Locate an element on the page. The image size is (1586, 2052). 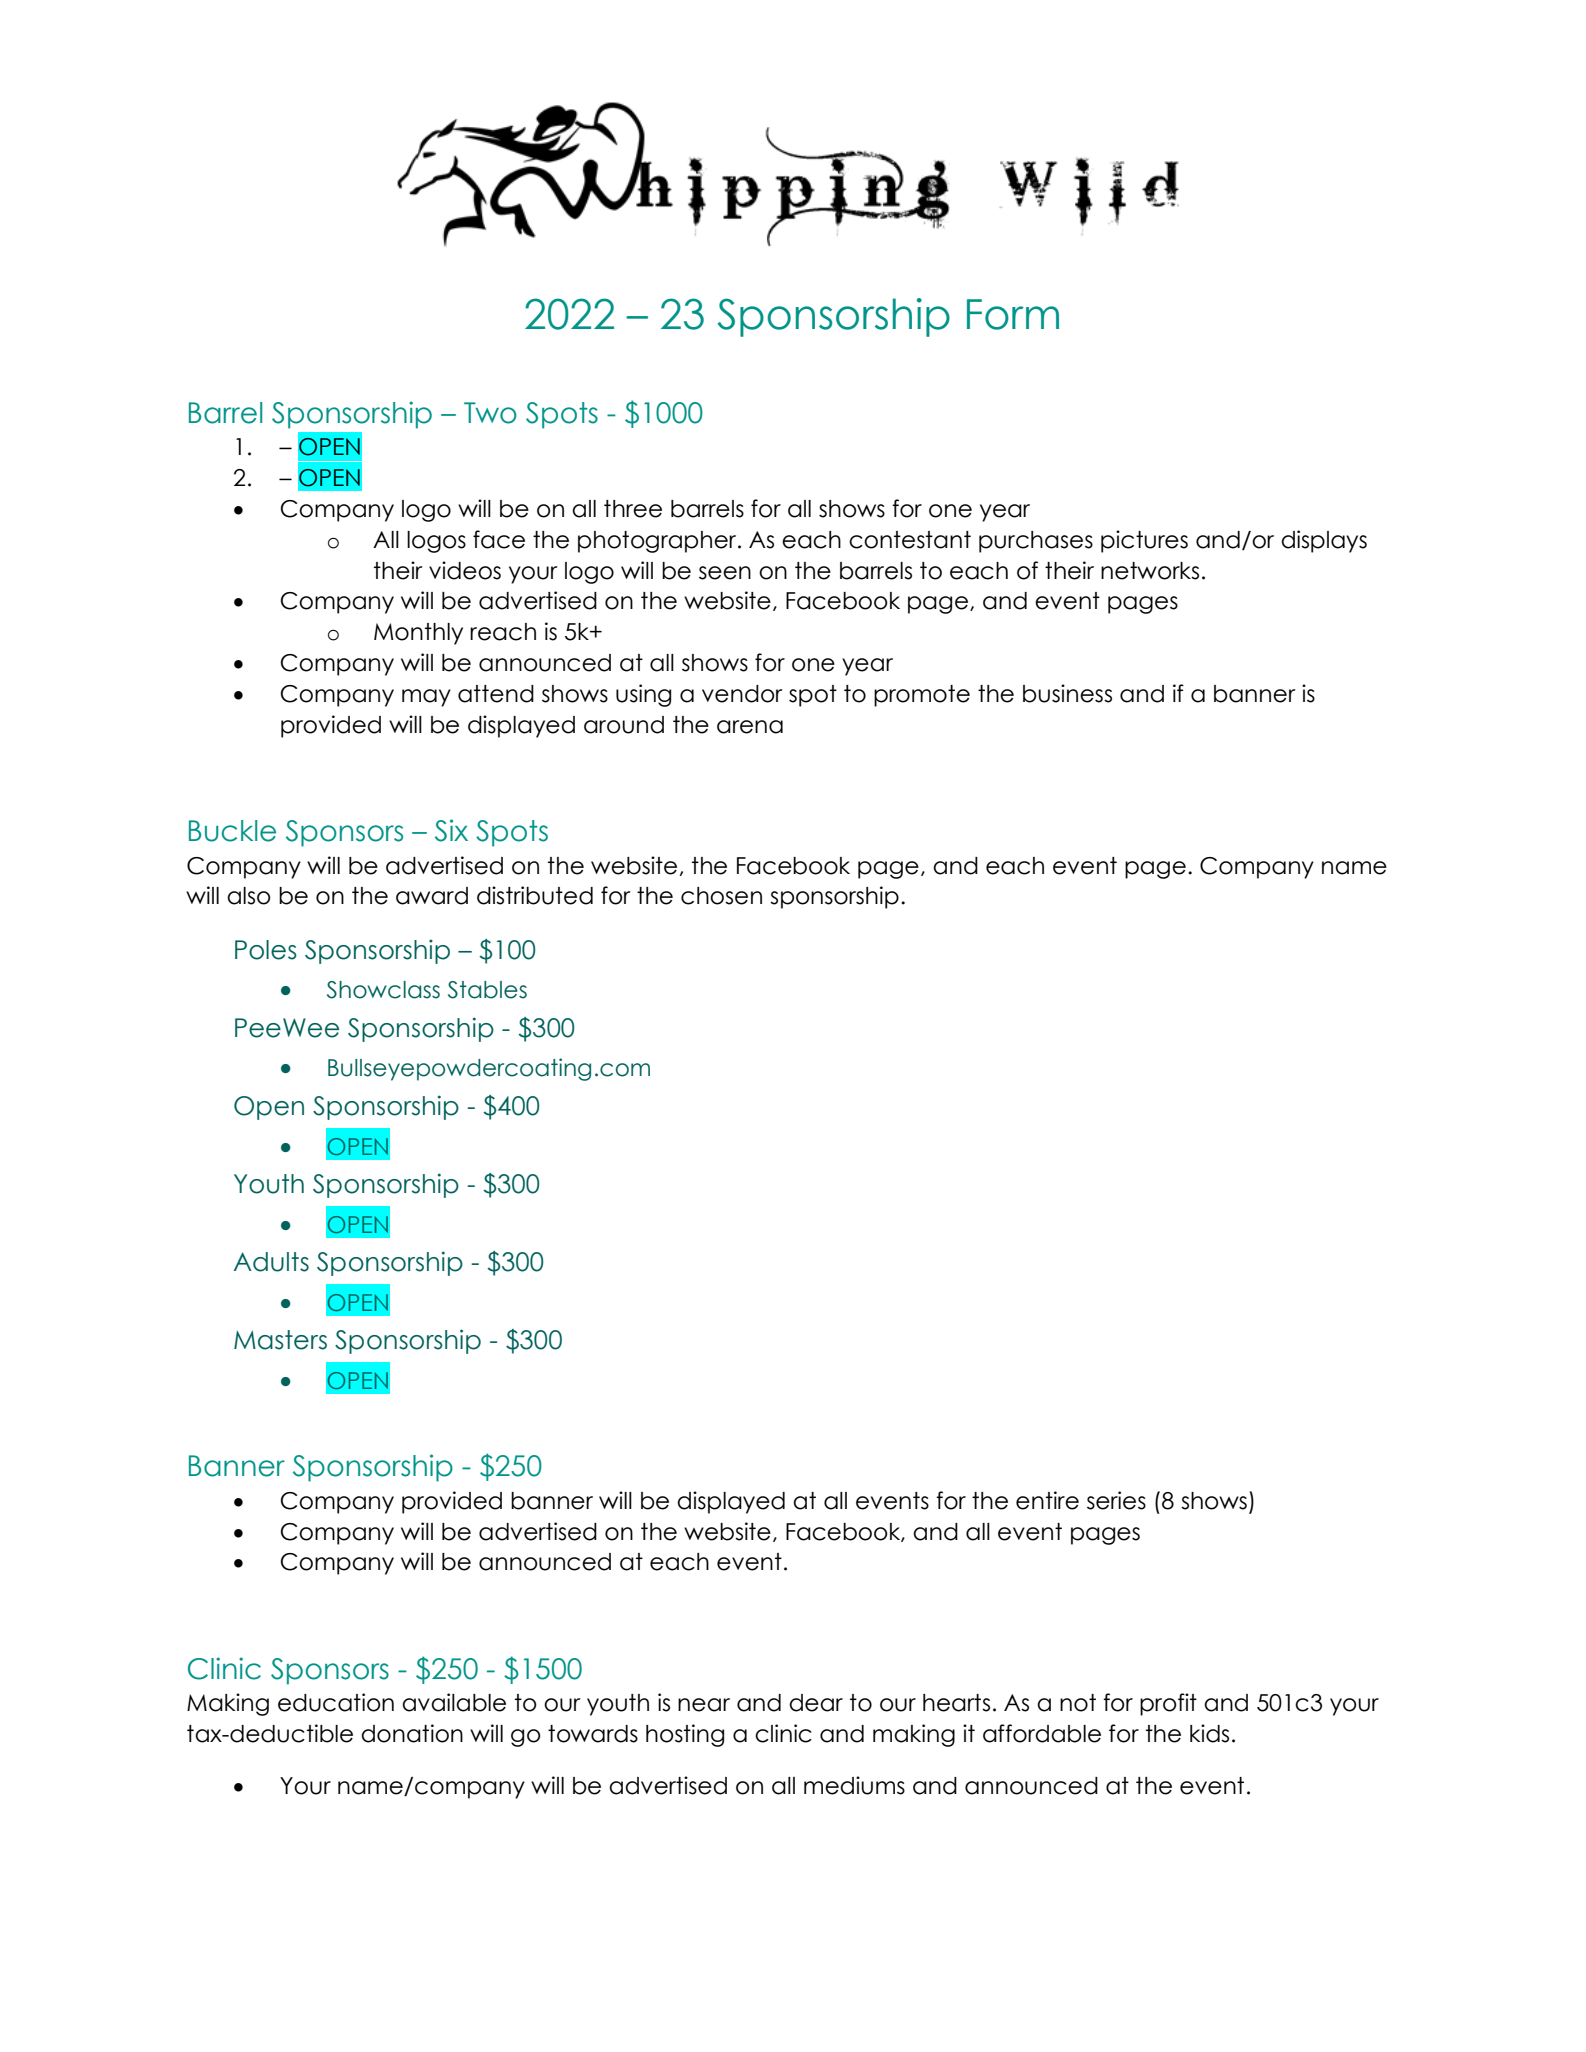
Form is located at coordinates (1013, 314).
